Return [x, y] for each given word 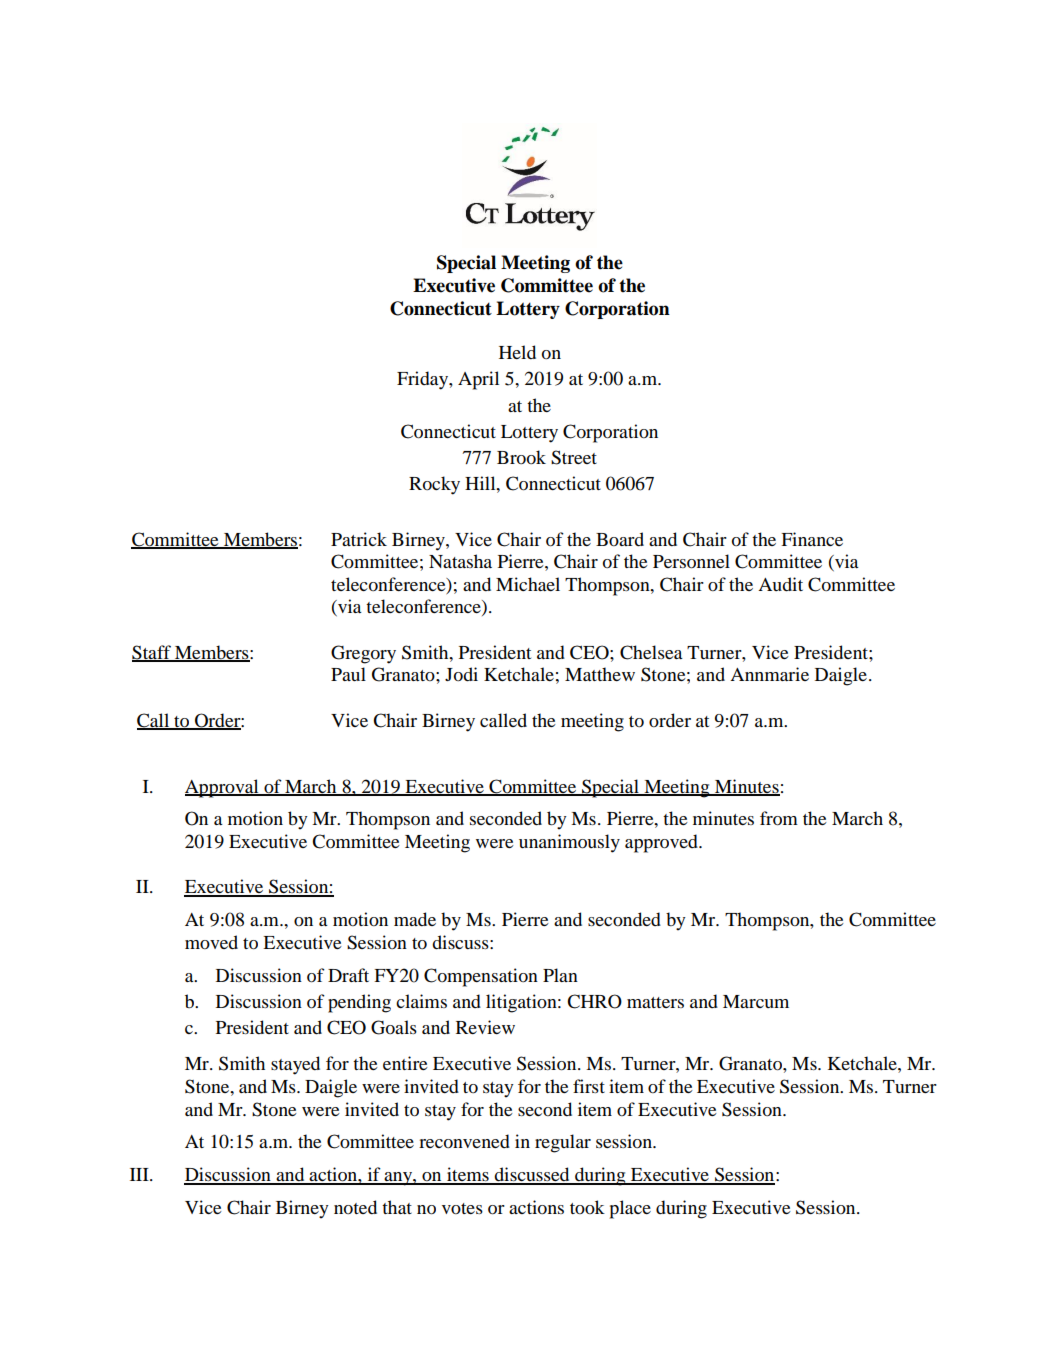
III [140, 1174]
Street [574, 457]
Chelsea [651, 652]
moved [211, 942]
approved [662, 843]
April [478, 380]
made [415, 919]
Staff [152, 653]
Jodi [461, 674]
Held [517, 352]
